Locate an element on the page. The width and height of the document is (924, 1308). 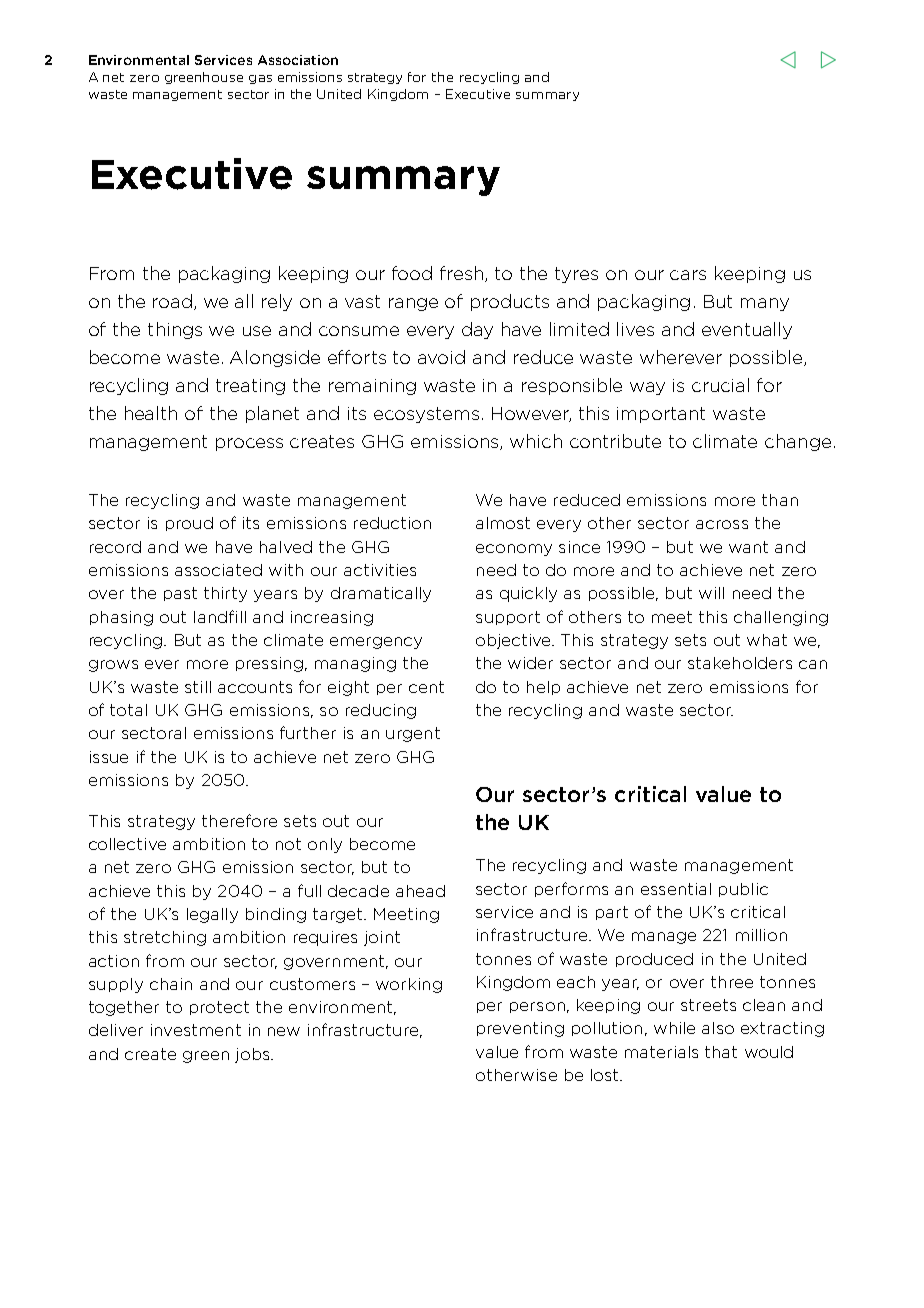
gas is located at coordinates (260, 79).
